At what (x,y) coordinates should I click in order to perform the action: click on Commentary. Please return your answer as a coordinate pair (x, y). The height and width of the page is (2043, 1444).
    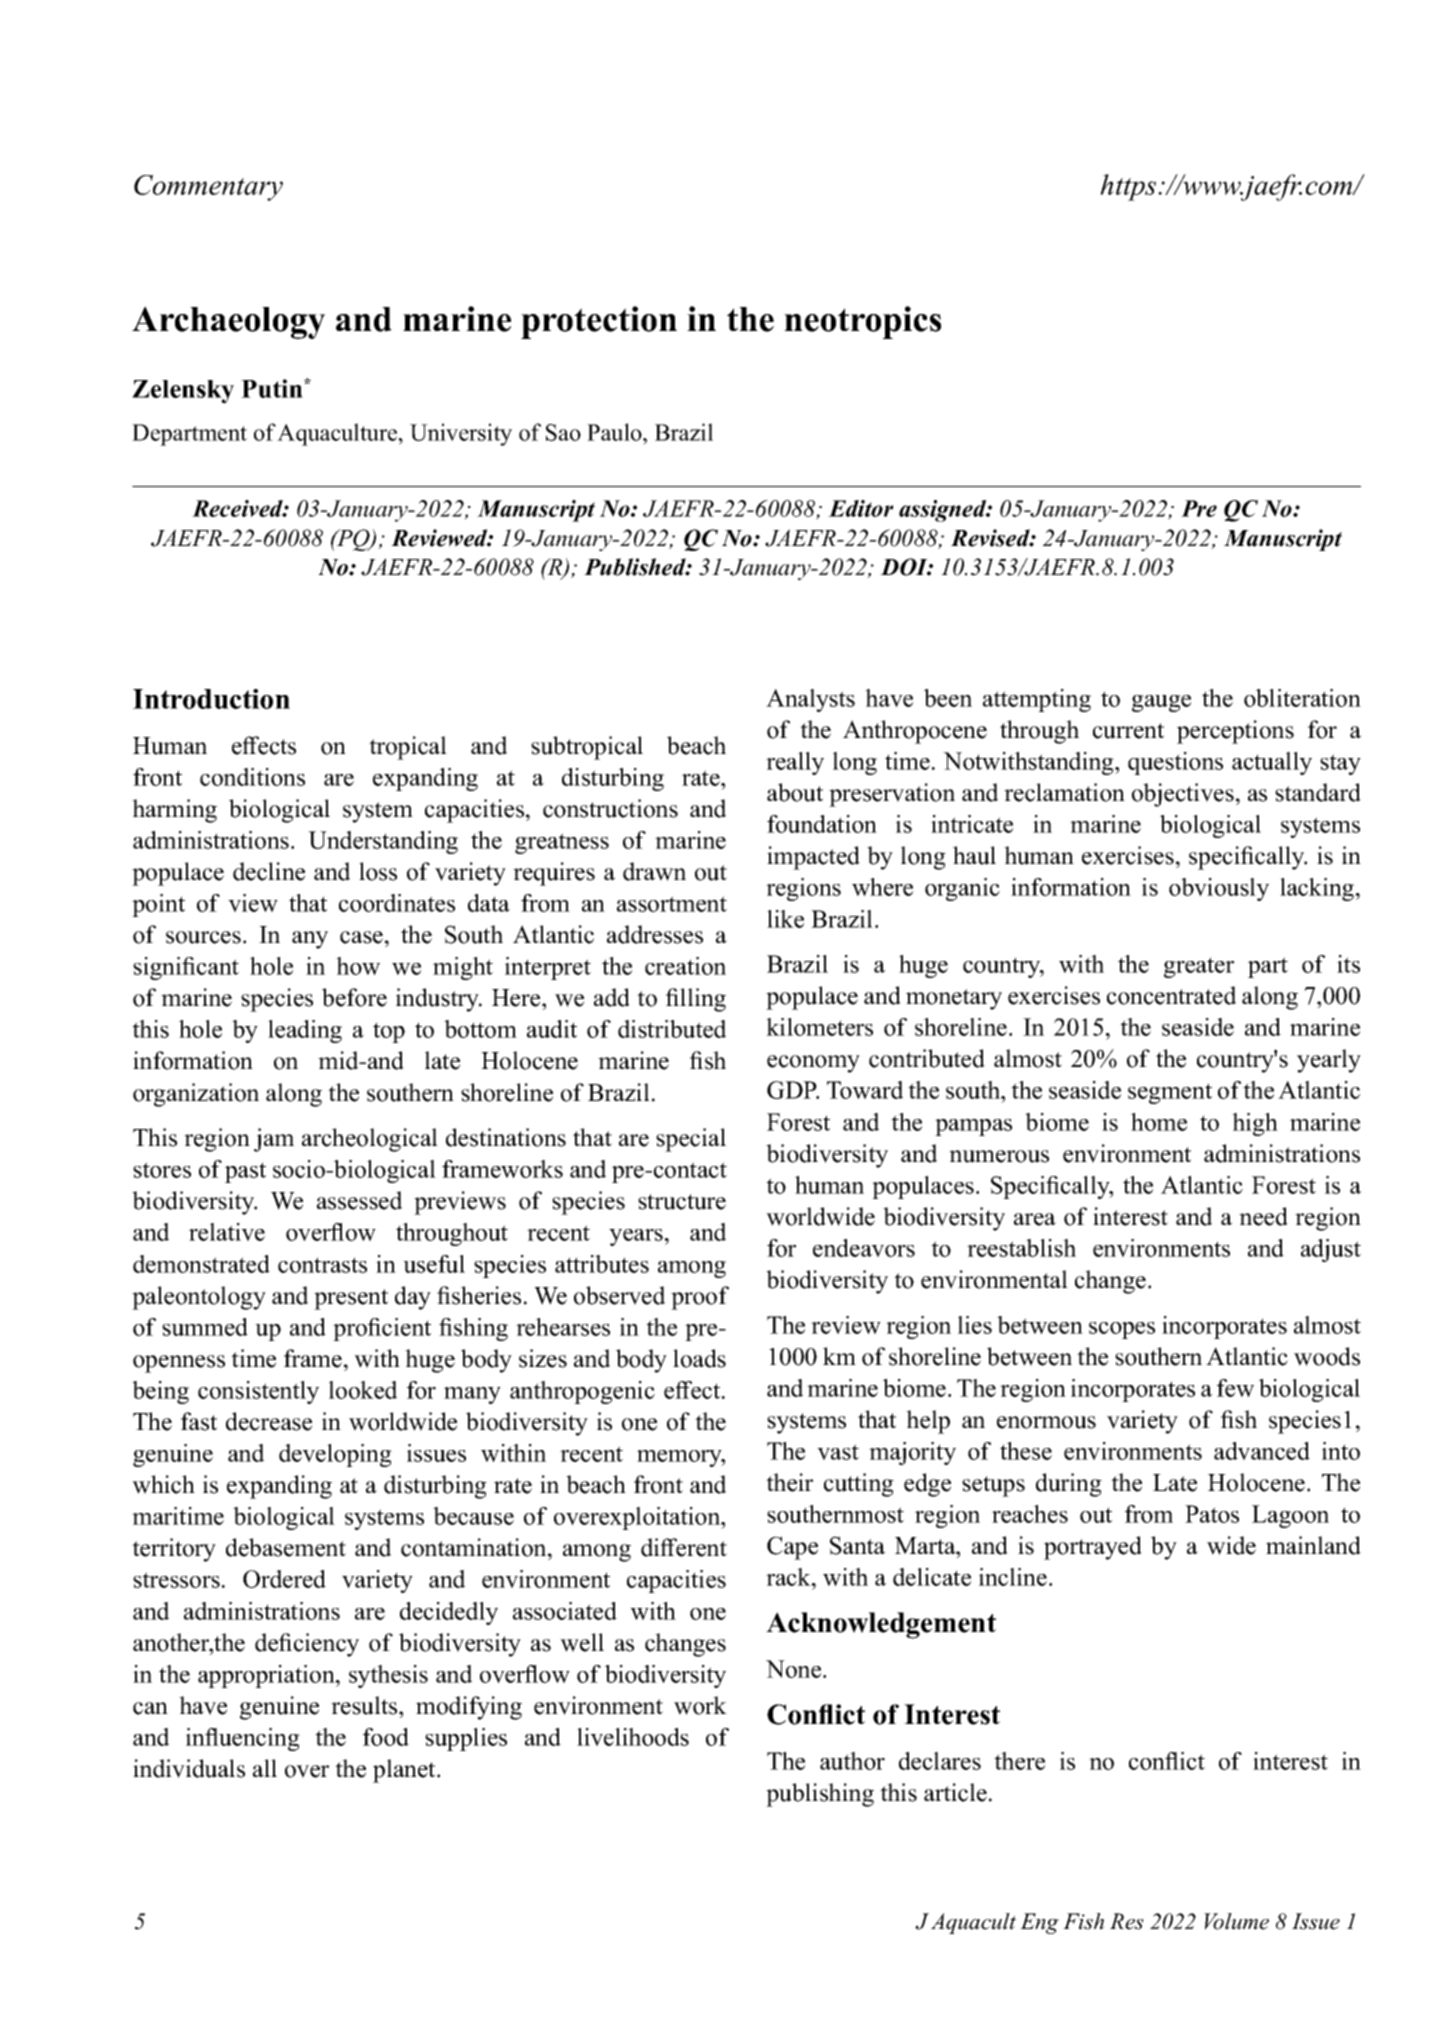
    Looking at the image, I should click on (208, 188).
